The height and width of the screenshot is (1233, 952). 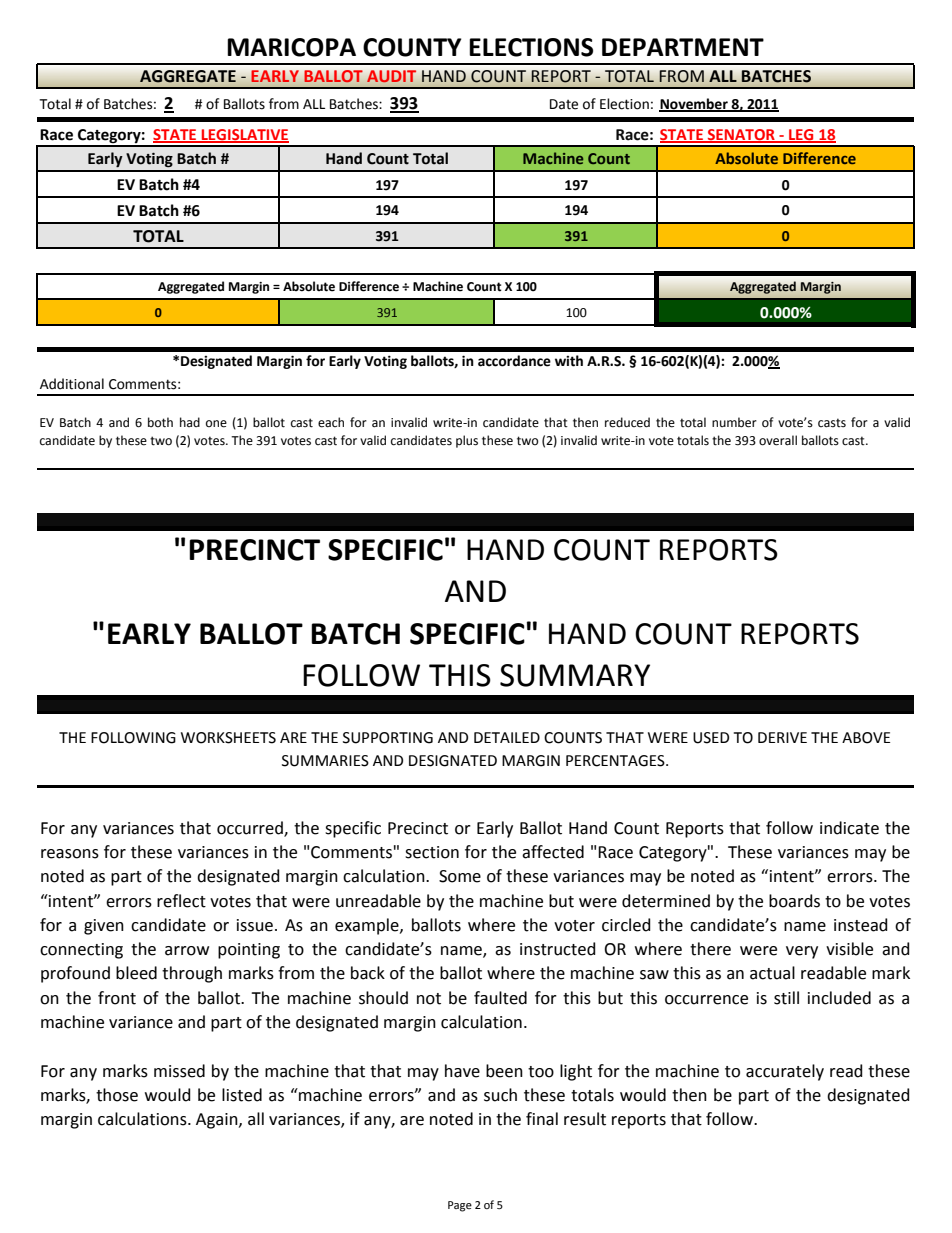 I want to click on Some, so click(x=460, y=876).
